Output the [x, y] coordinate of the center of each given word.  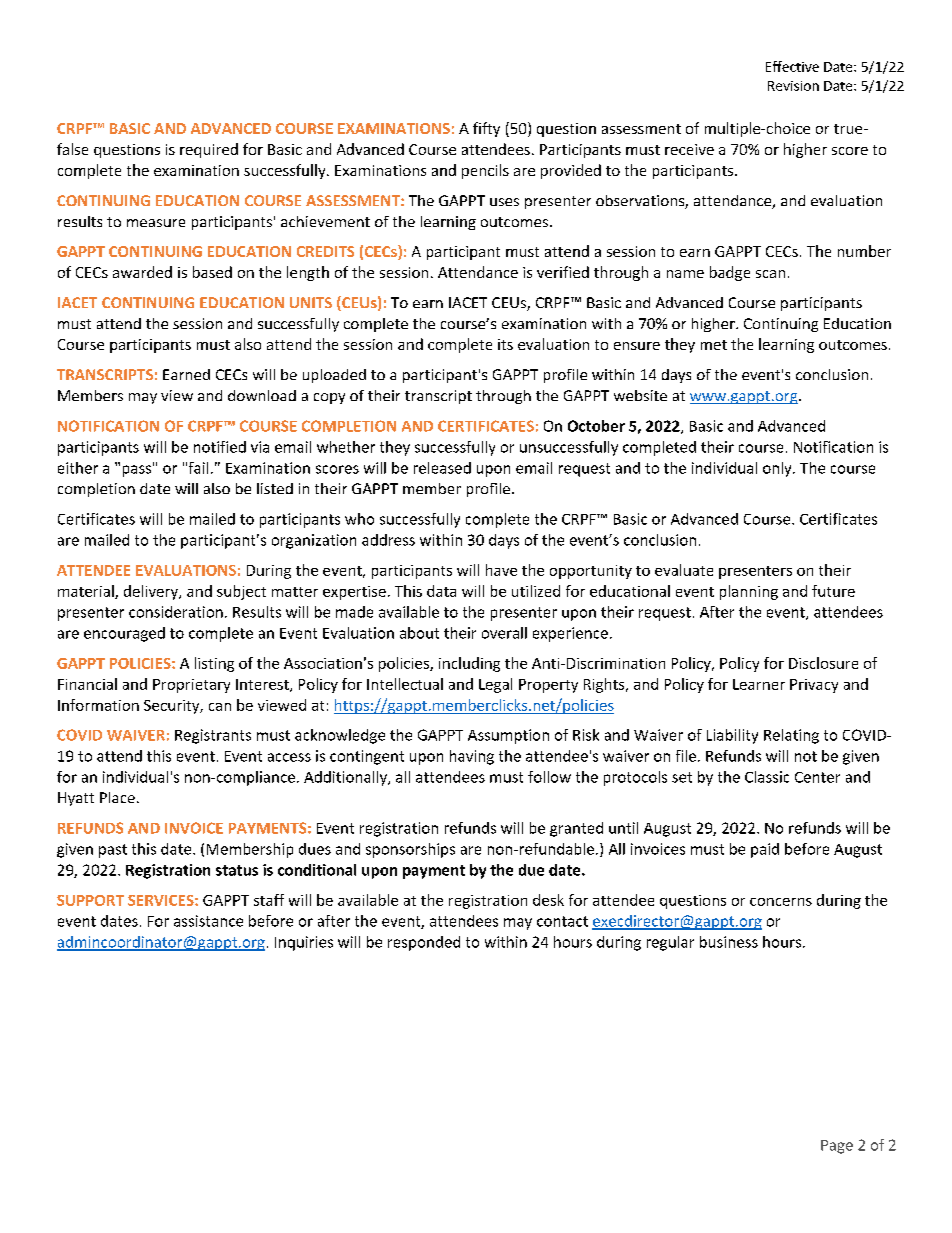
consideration [176, 612]
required [209, 150]
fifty [486, 129]
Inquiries [304, 943]
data [441, 591]
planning [749, 592]
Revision [793, 86]
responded [424, 943]
